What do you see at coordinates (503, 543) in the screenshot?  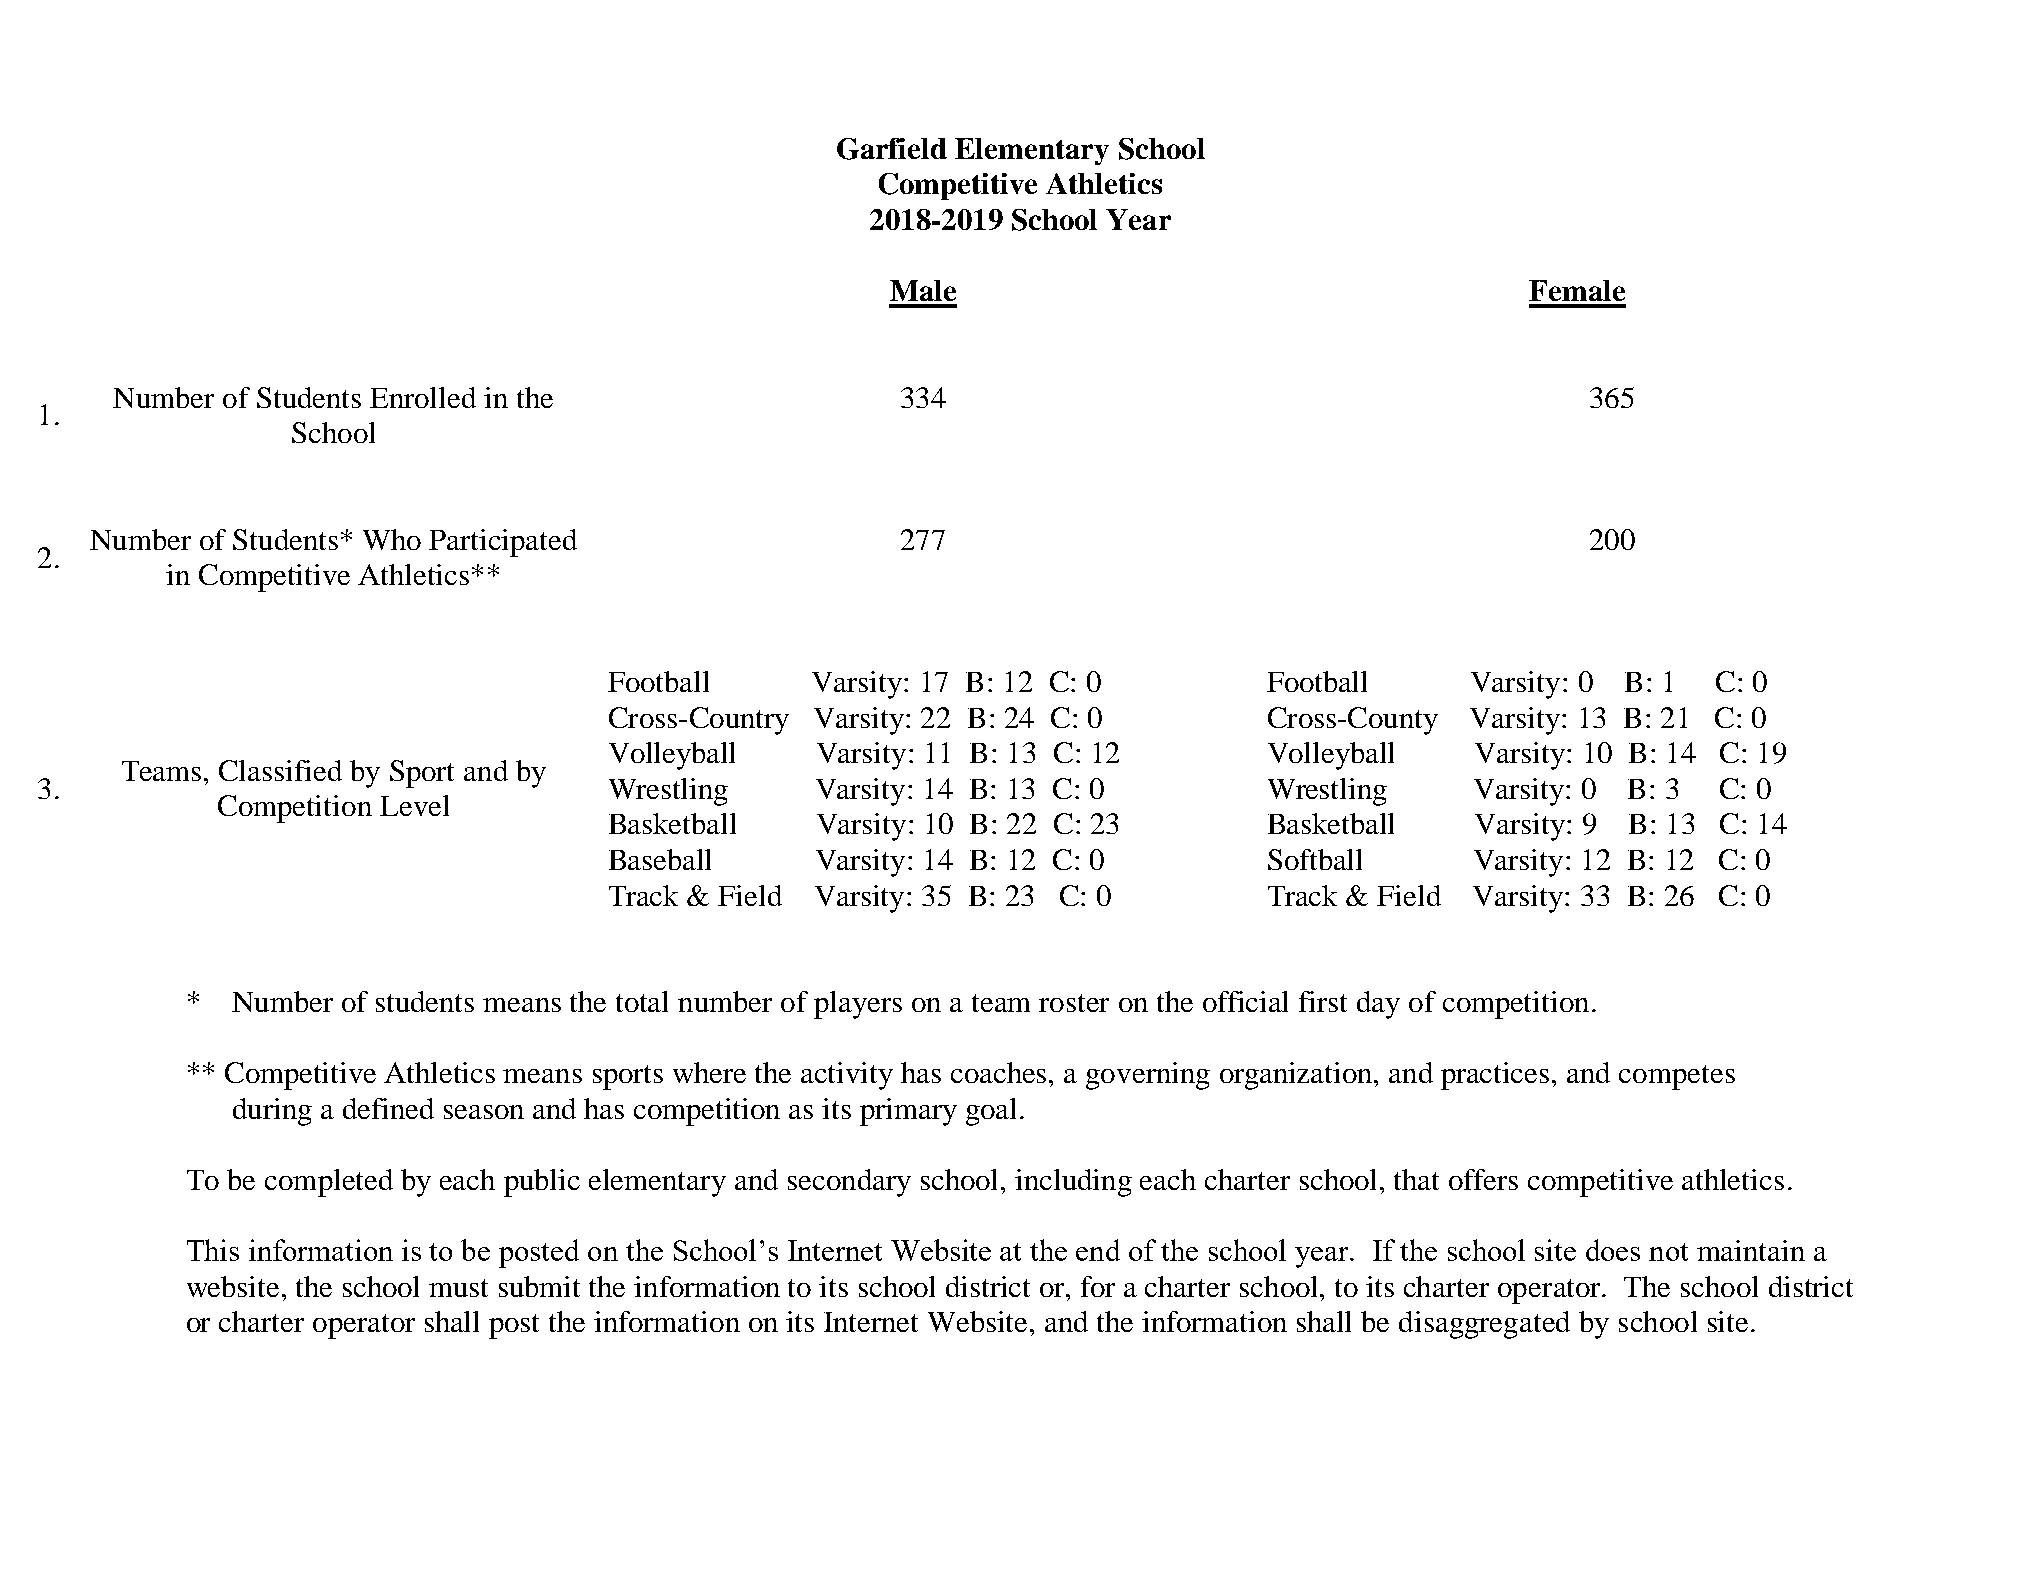 I see `Participated` at bounding box center [503, 543].
